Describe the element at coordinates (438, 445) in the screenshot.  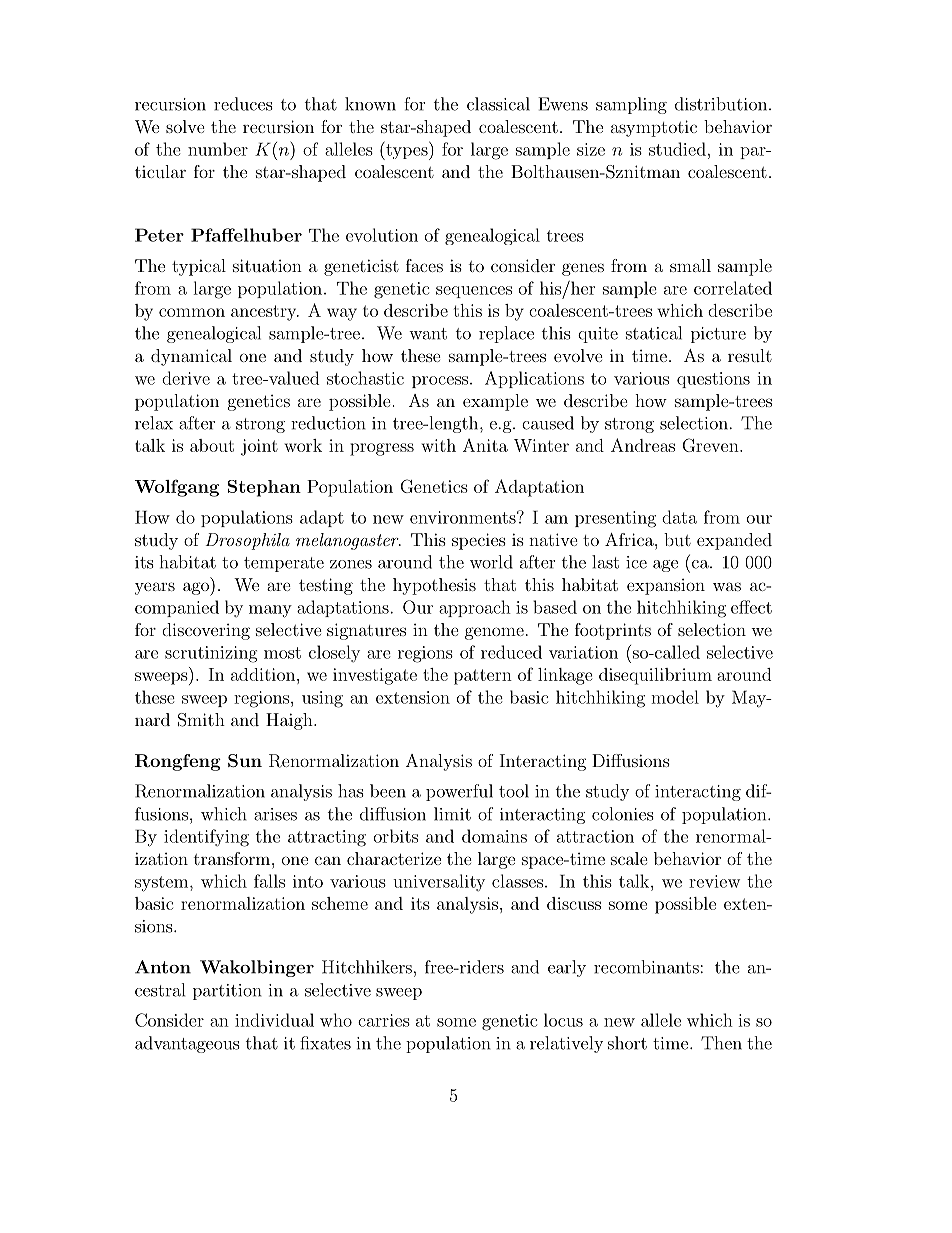
I see `with` at that location.
